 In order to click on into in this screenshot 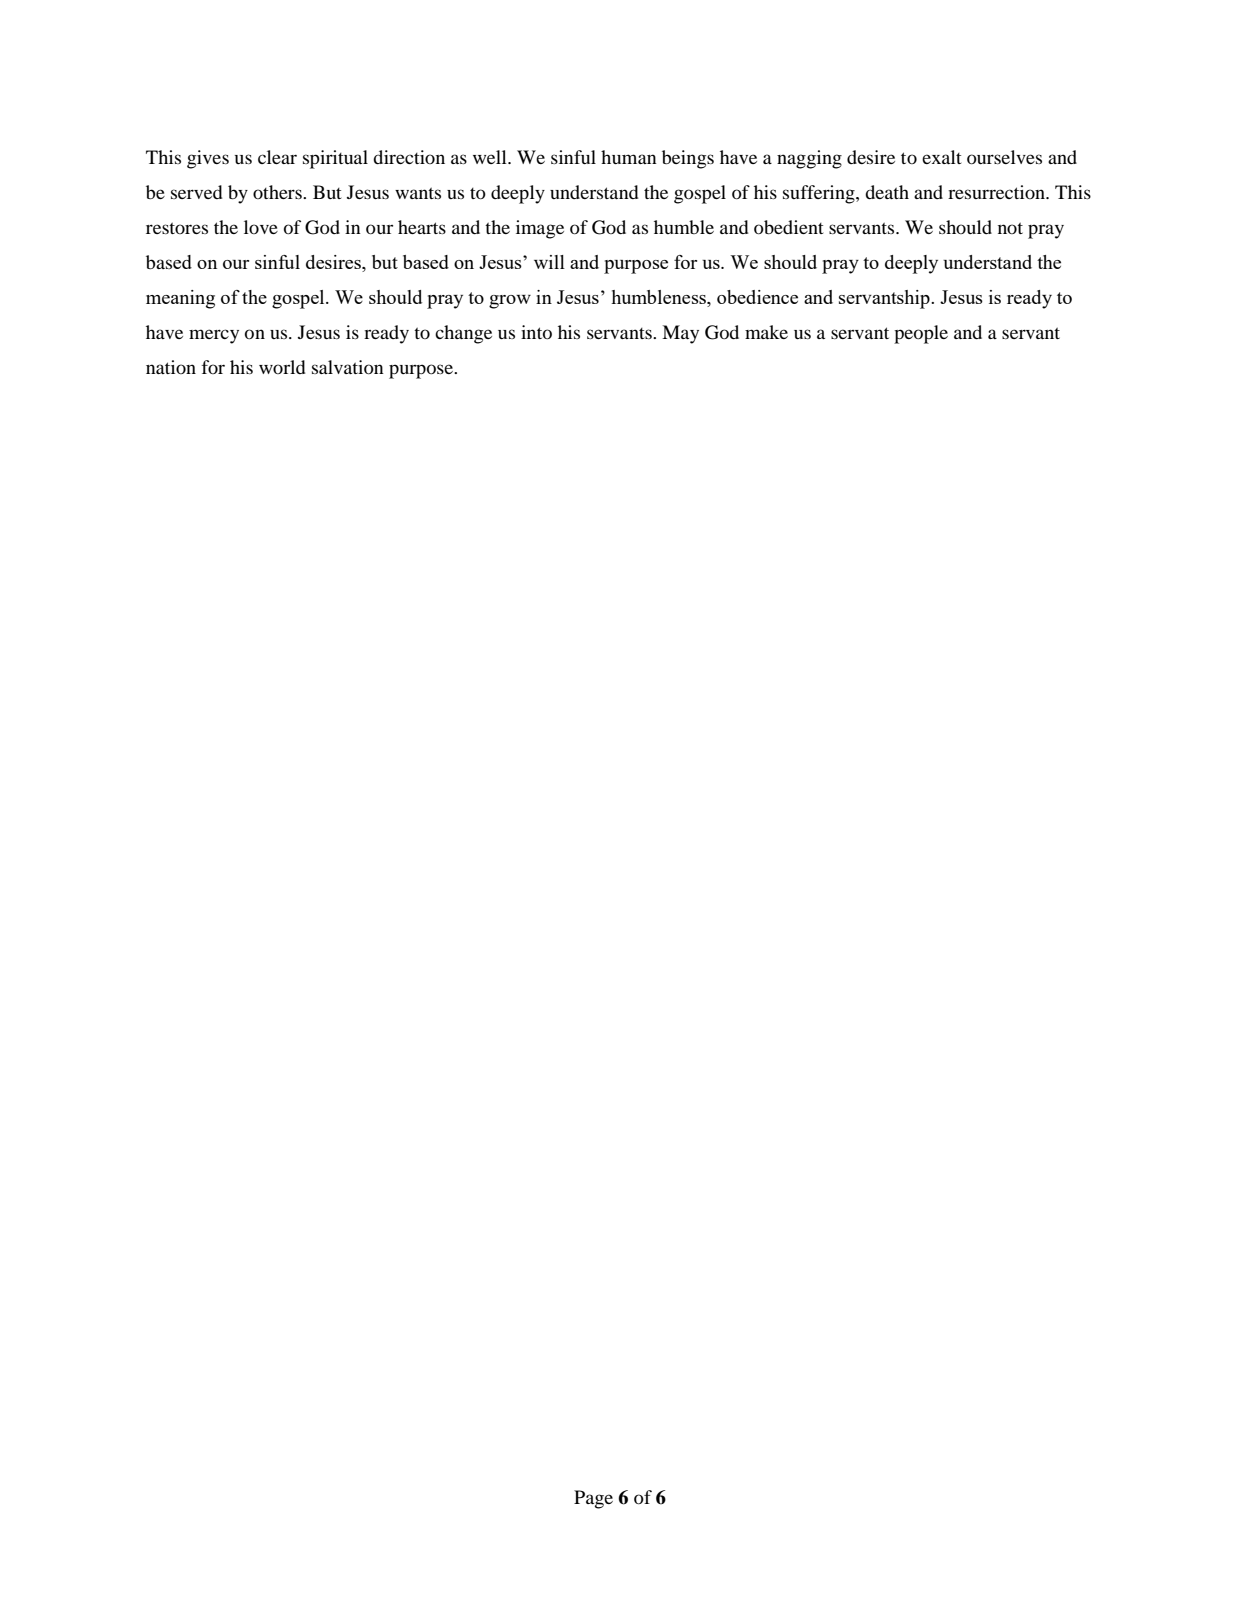, I will do `click(536, 332)`.
